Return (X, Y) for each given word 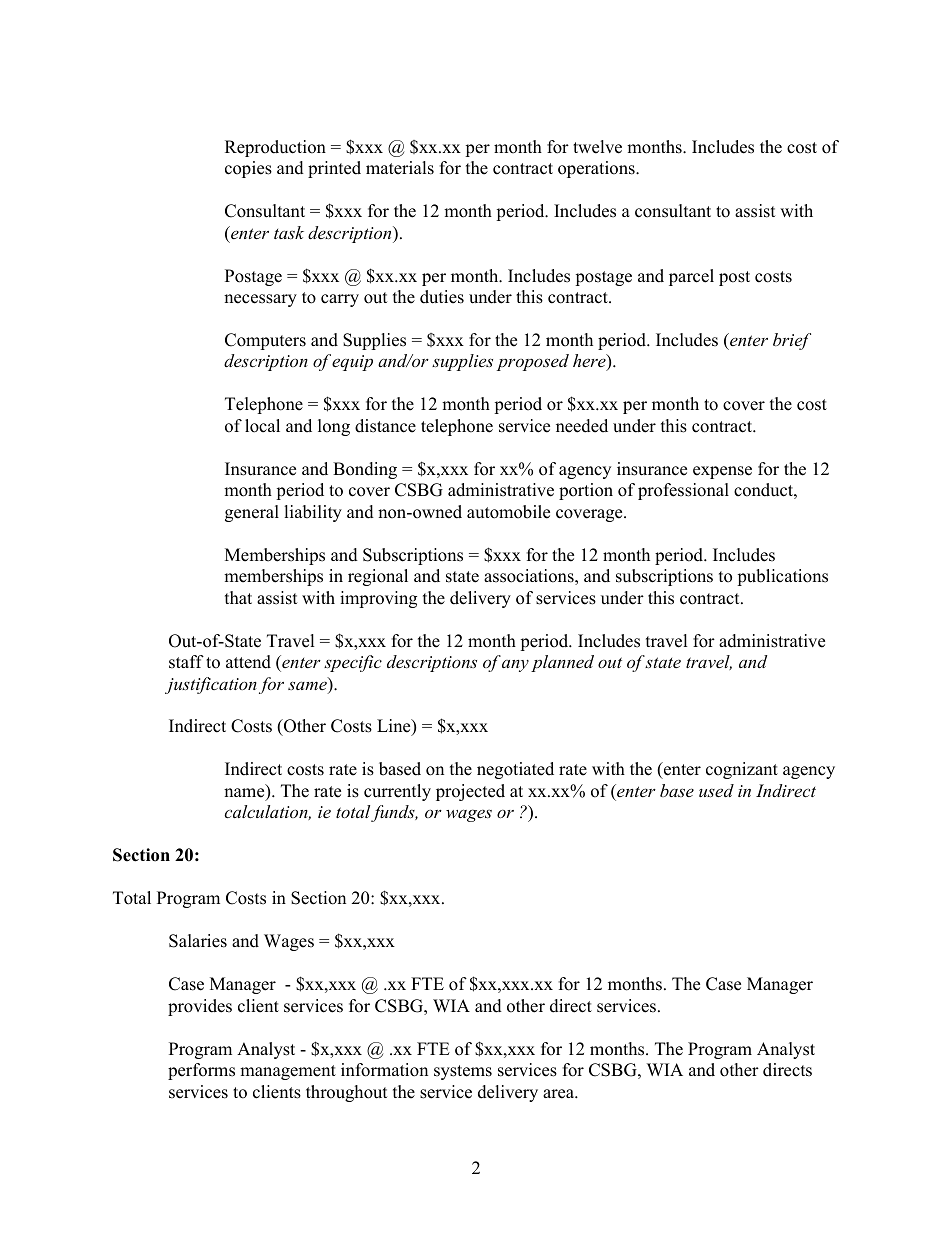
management (288, 1072)
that (238, 597)
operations (597, 169)
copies (248, 169)
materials (400, 168)
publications (782, 577)
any (515, 666)
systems (463, 1072)
